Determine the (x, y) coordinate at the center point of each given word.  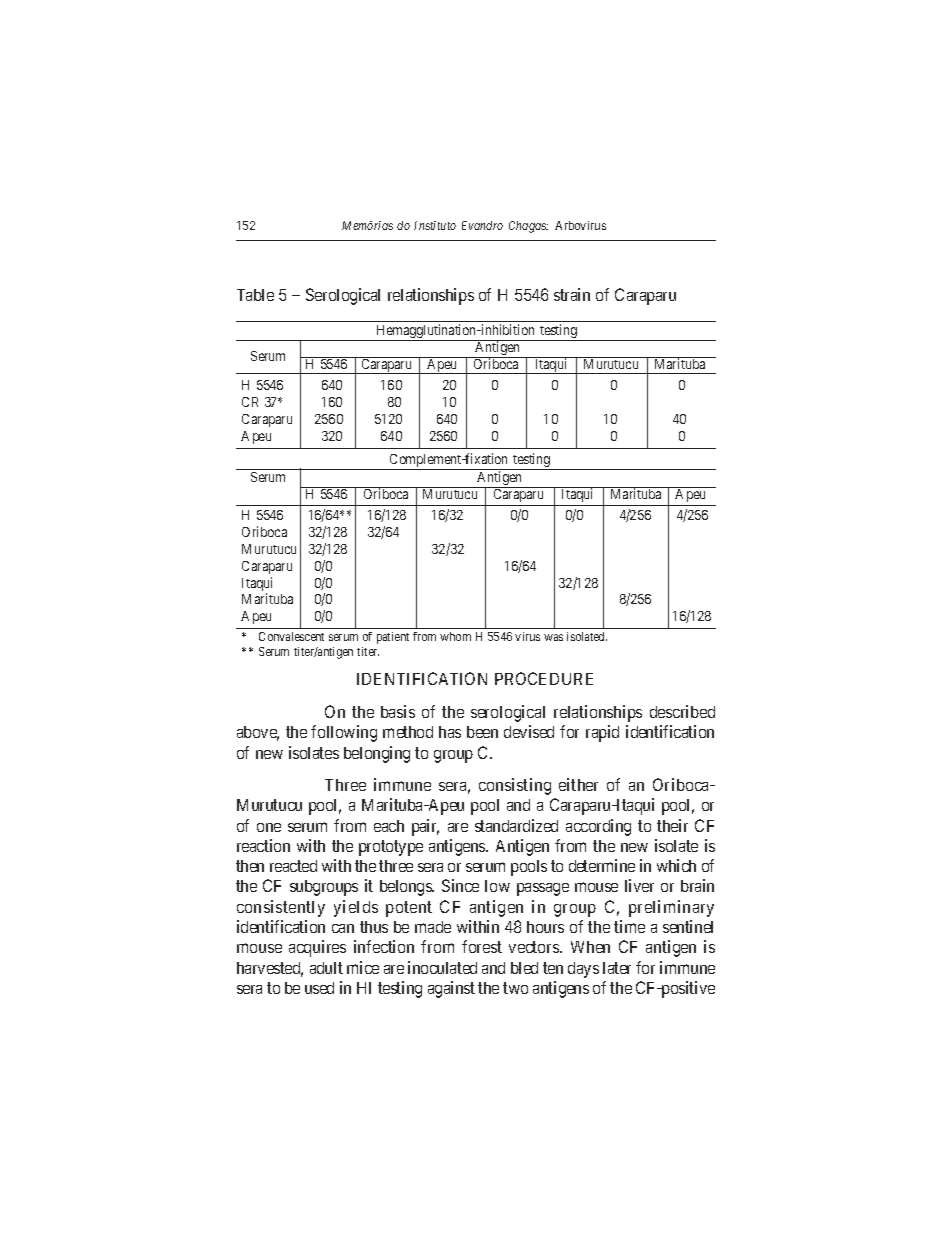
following (344, 733)
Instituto (435, 225)
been (482, 732)
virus (527, 636)
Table (255, 295)
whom (455, 636)
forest (482, 946)
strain (572, 294)
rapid (602, 733)
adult (326, 968)
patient (393, 638)
